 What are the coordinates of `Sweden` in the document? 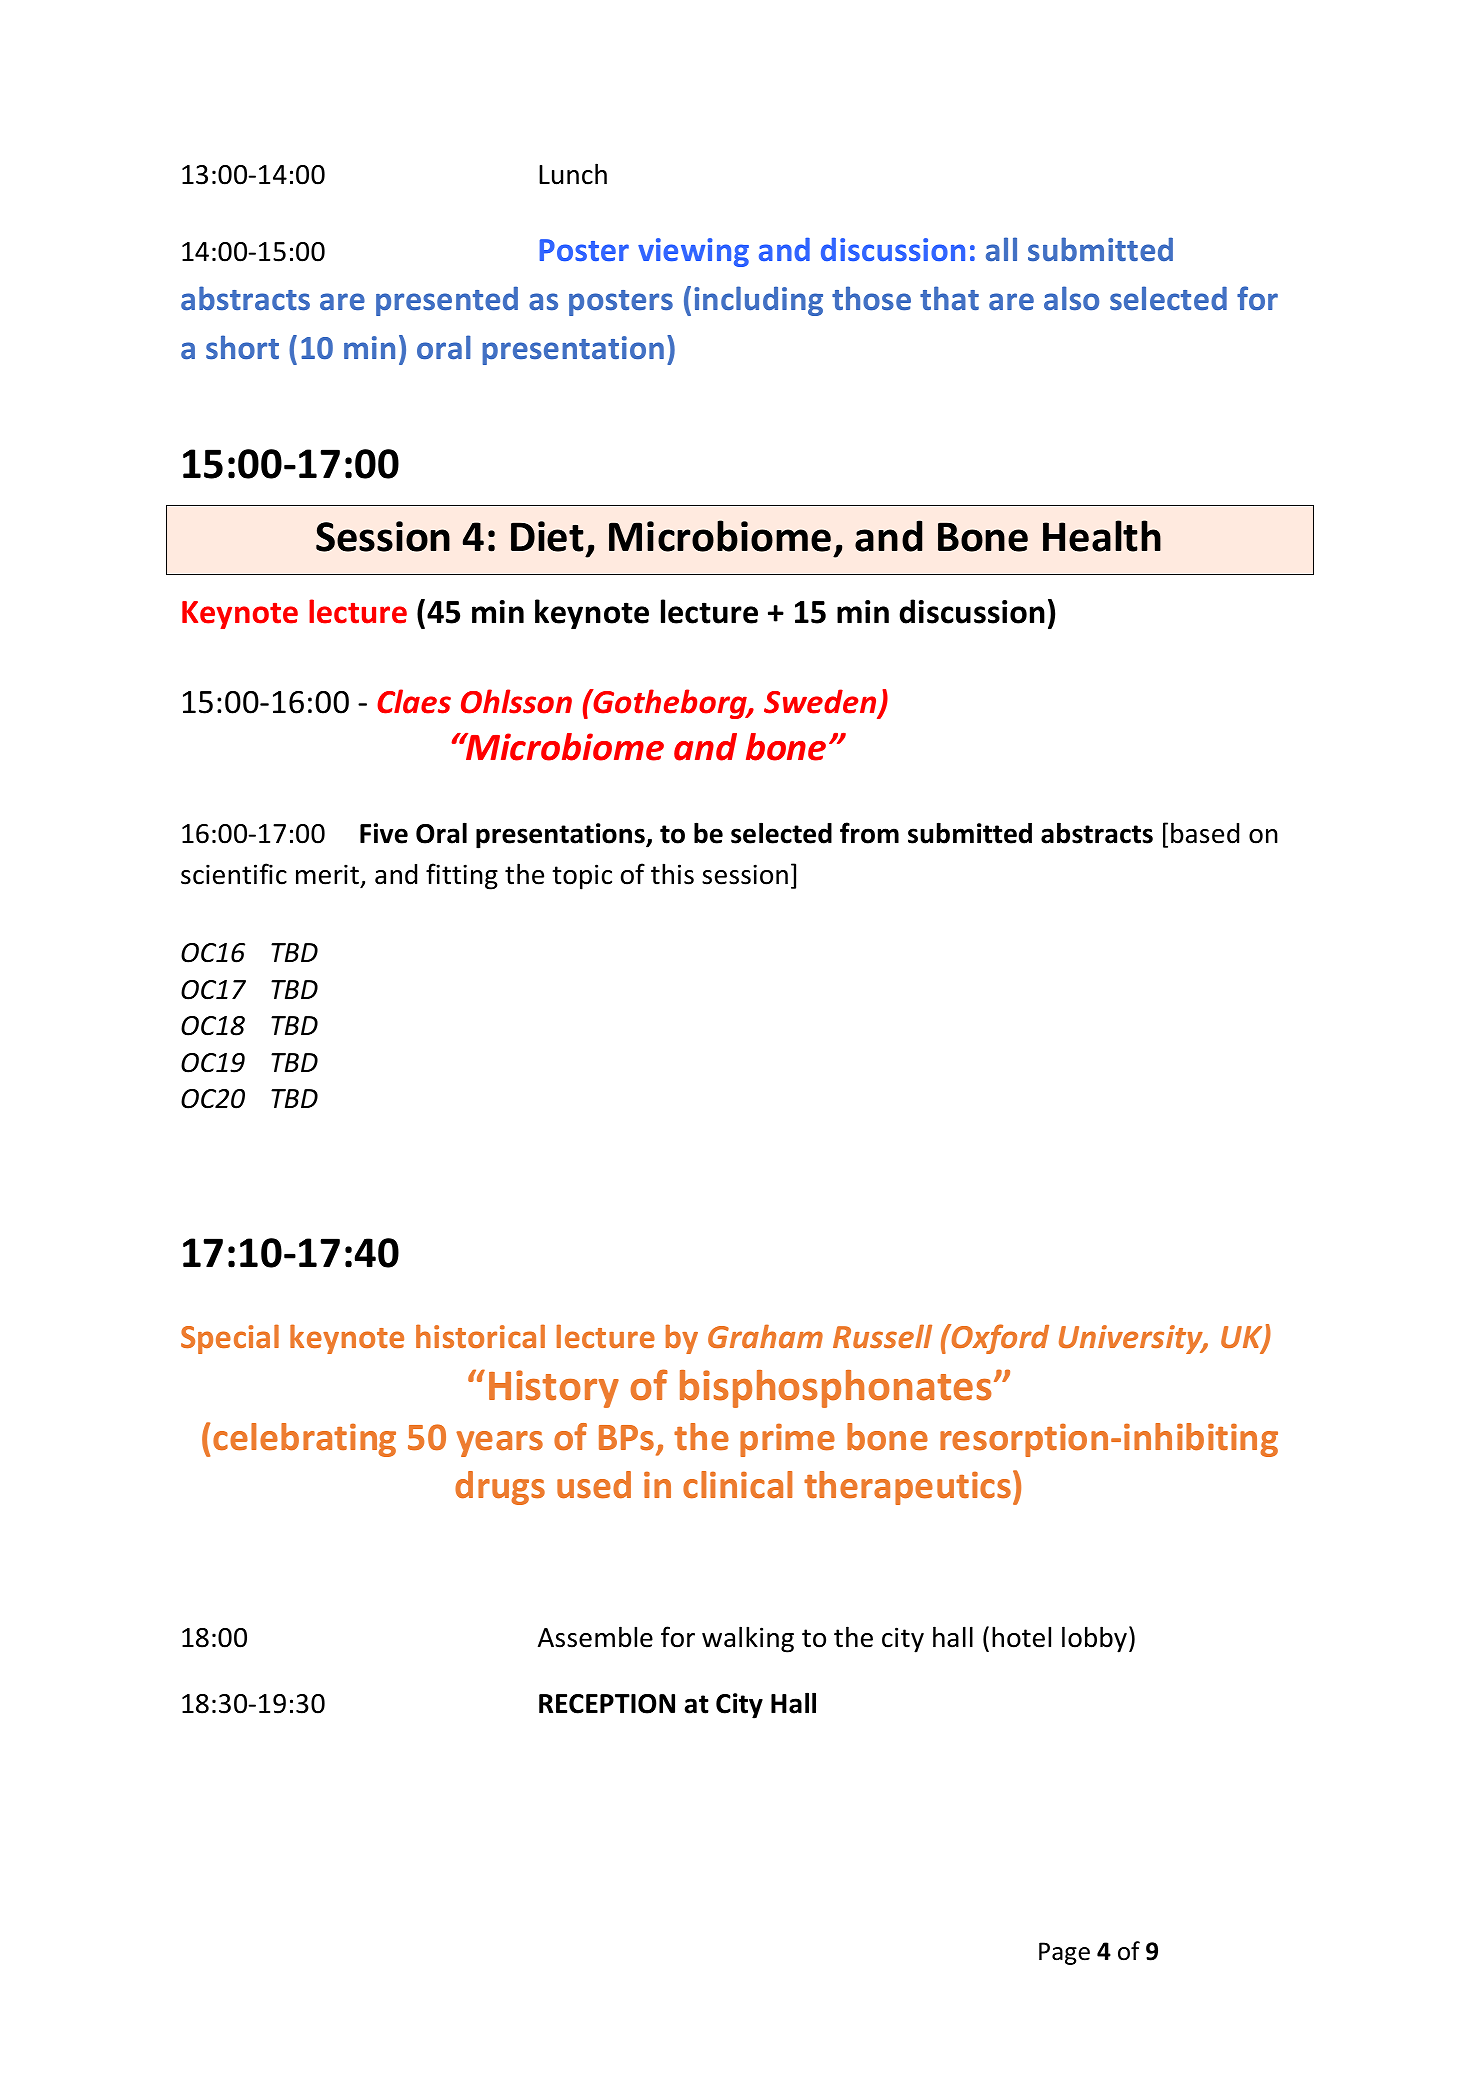 It's located at (821, 703).
